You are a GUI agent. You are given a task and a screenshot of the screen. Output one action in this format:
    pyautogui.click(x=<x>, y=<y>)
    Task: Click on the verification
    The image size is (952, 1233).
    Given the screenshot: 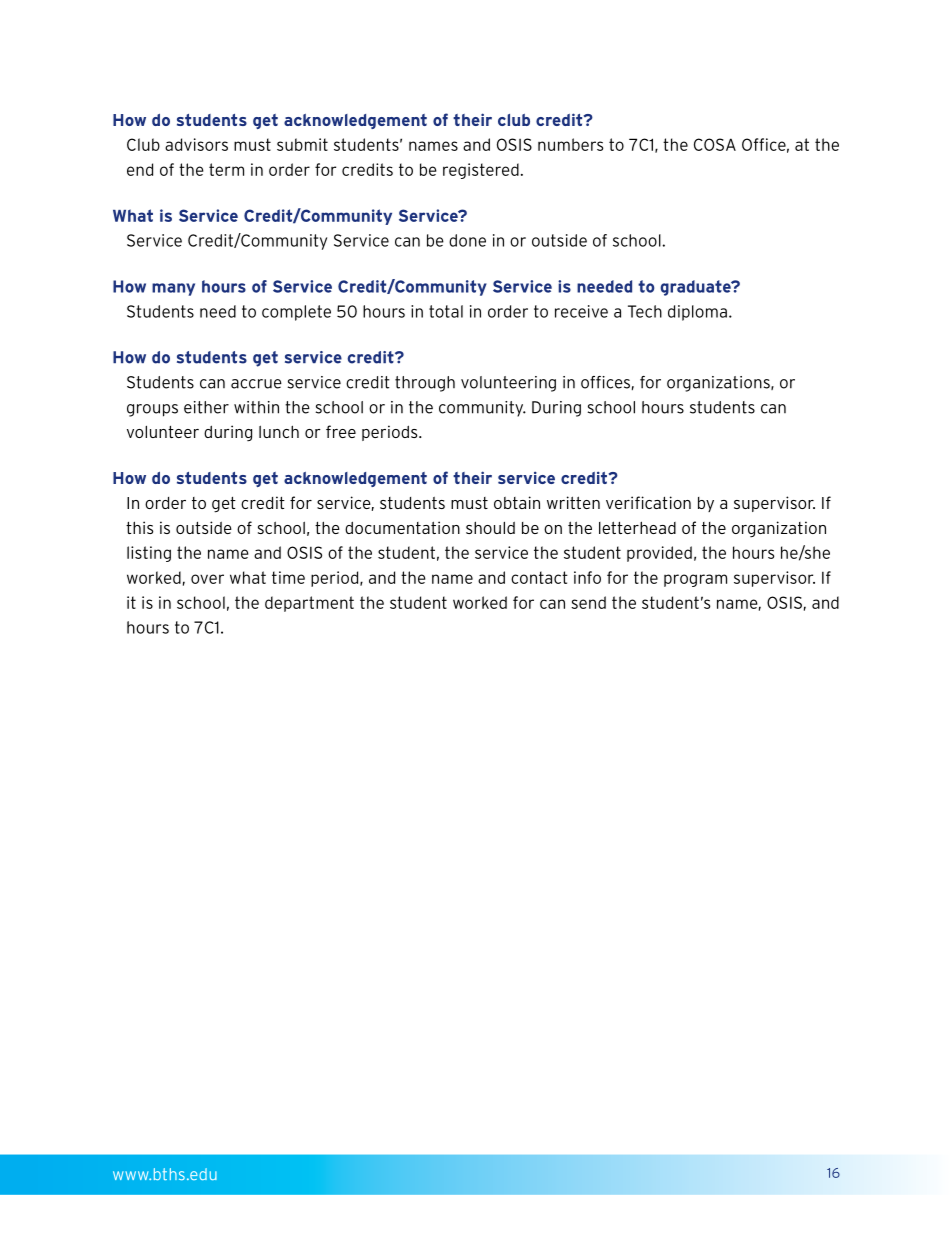 What is the action you would take?
    pyautogui.click(x=648, y=502)
